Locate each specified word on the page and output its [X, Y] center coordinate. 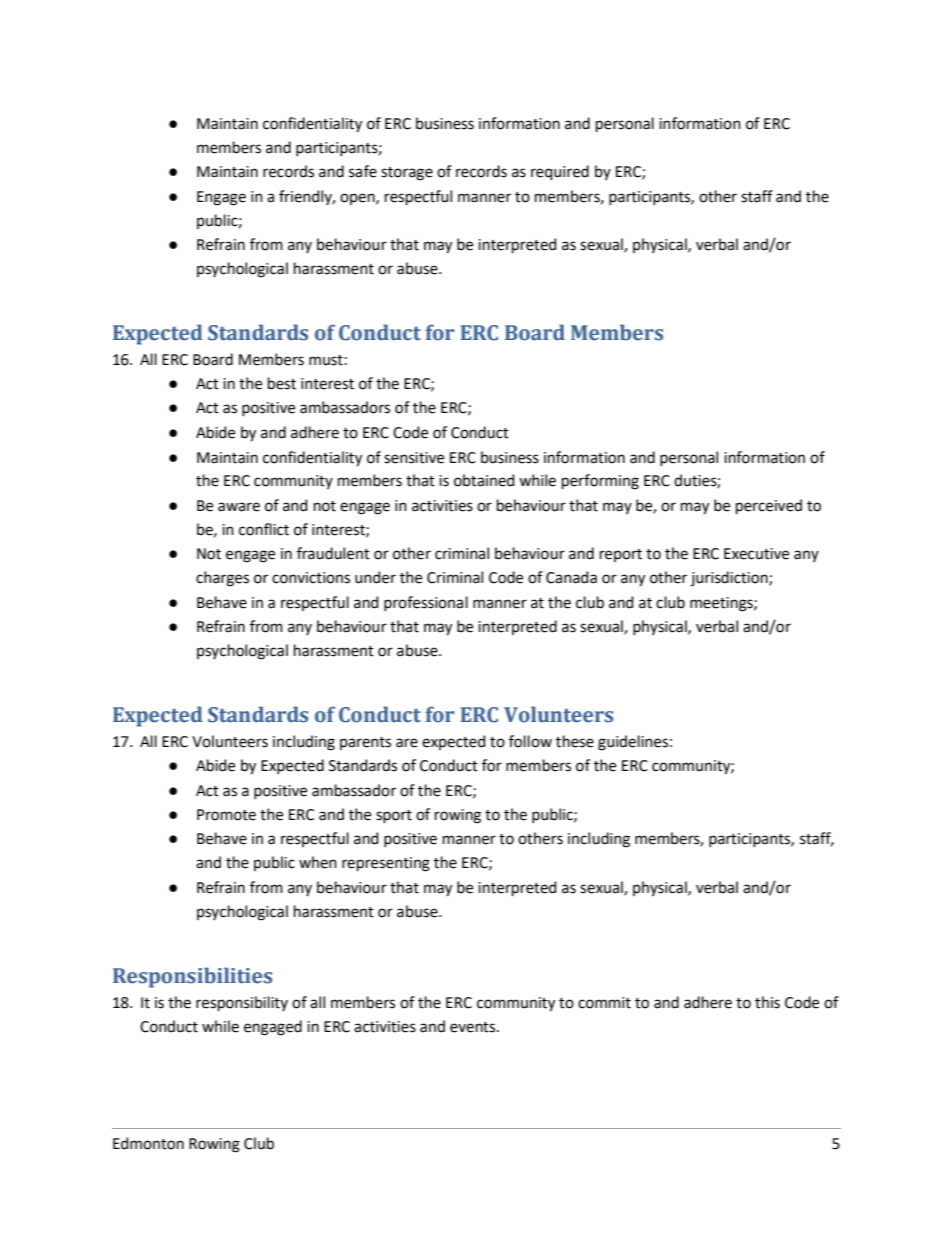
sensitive [414, 458]
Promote [226, 815]
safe [363, 171]
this [767, 1002]
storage [407, 174]
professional [426, 603]
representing [386, 864]
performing [600, 482]
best [282, 383]
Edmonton [148, 1143]
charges [222, 579]
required [560, 172]
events [474, 1027]
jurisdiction [730, 578]
